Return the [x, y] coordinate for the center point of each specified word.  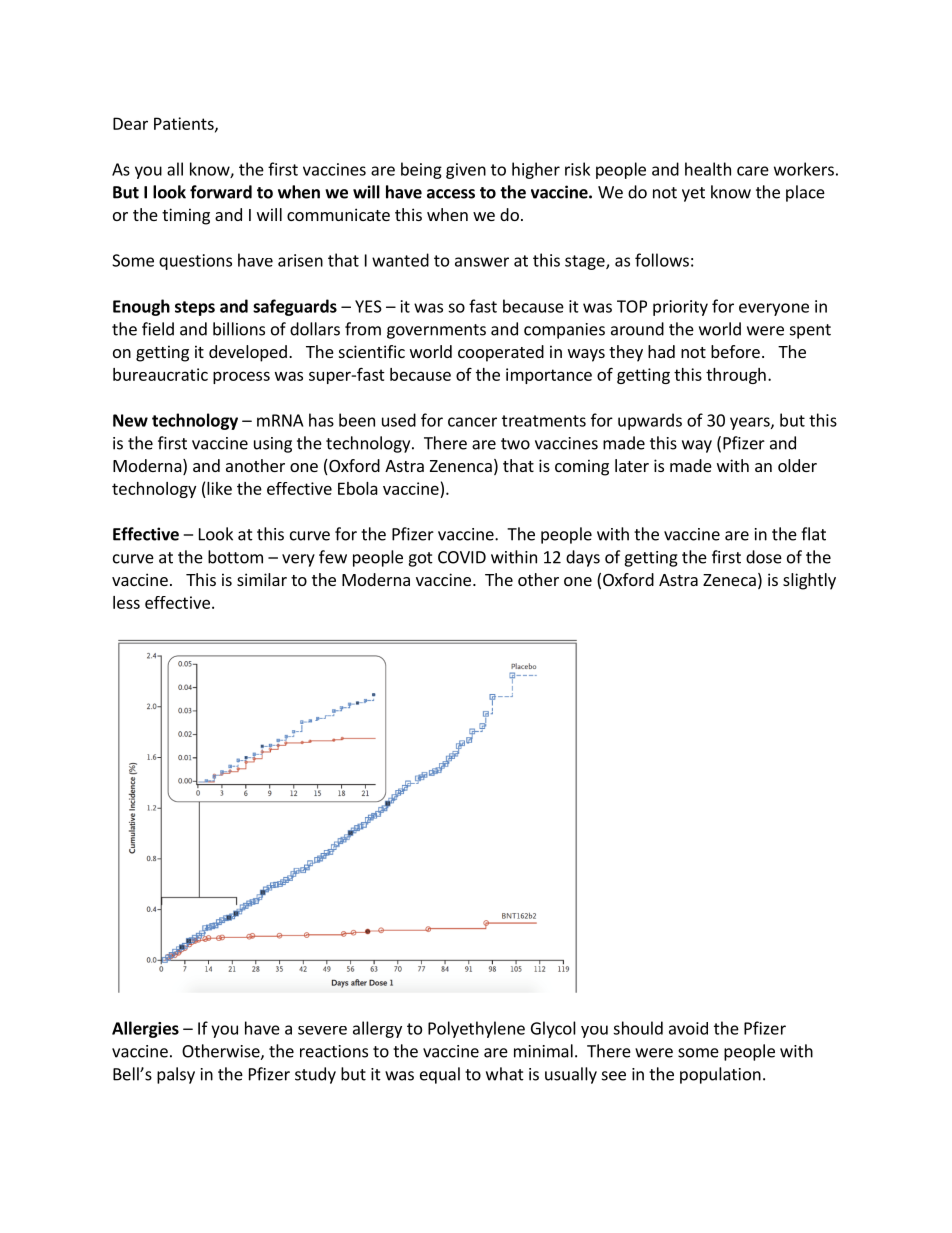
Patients [185, 124]
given [466, 171]
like [219, 488]
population [720, 1075]
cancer [472, 422]
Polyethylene [476, 1029]
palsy [176, 1075]
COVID [462, 557]
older [797, 465]
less [126, 602]
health [708, 169]
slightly [809, 581]
